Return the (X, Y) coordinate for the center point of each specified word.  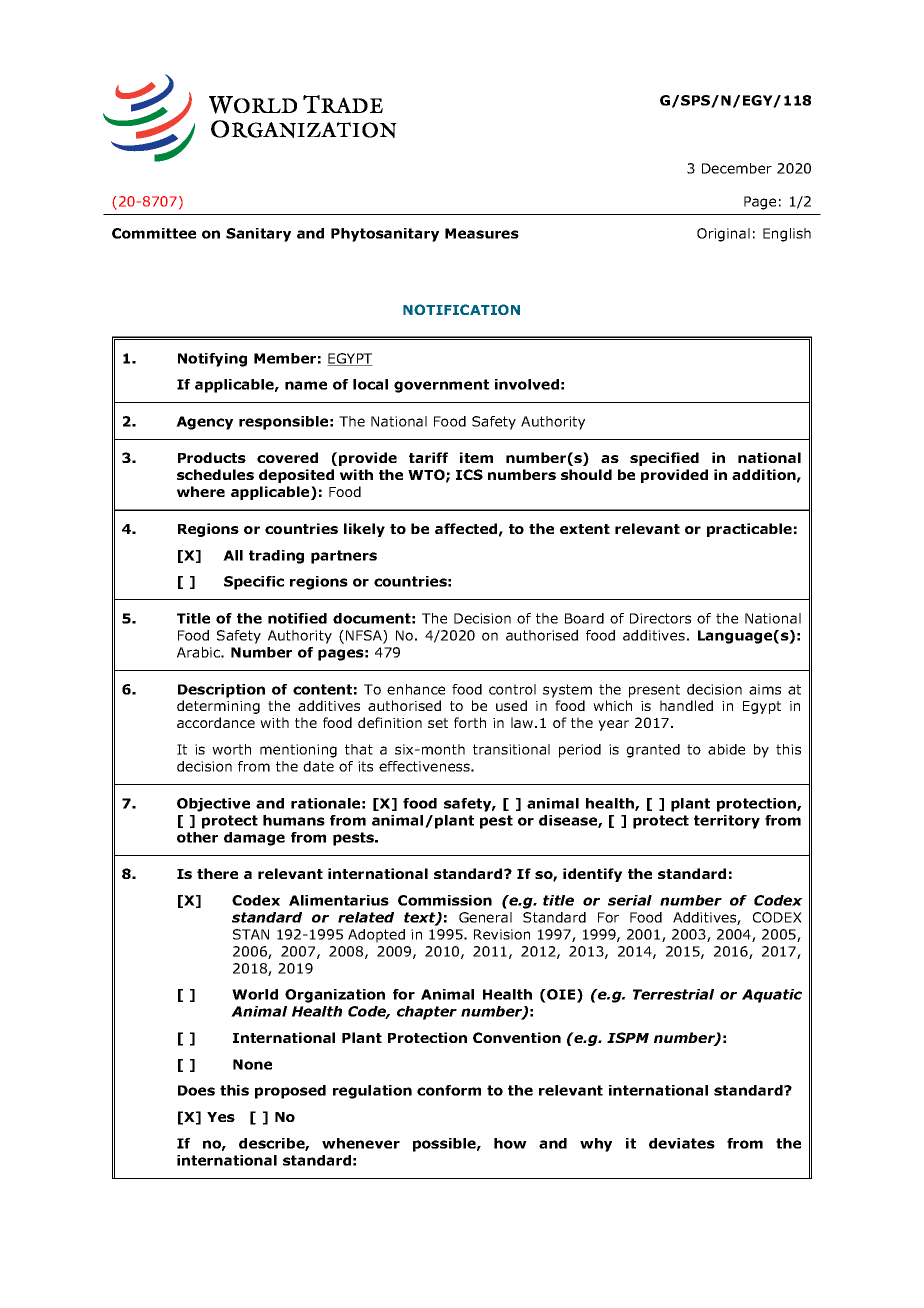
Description (221, 691)
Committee (154, 233)
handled (686, 705)
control (512, 689)
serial (630, 900)
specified (664, 459)
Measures (482, 233)
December (737, 168)
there (217, 873)
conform (449, 1090)
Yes (221, 1117)
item (476, 457)
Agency (204, 423)
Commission (445, 900)
